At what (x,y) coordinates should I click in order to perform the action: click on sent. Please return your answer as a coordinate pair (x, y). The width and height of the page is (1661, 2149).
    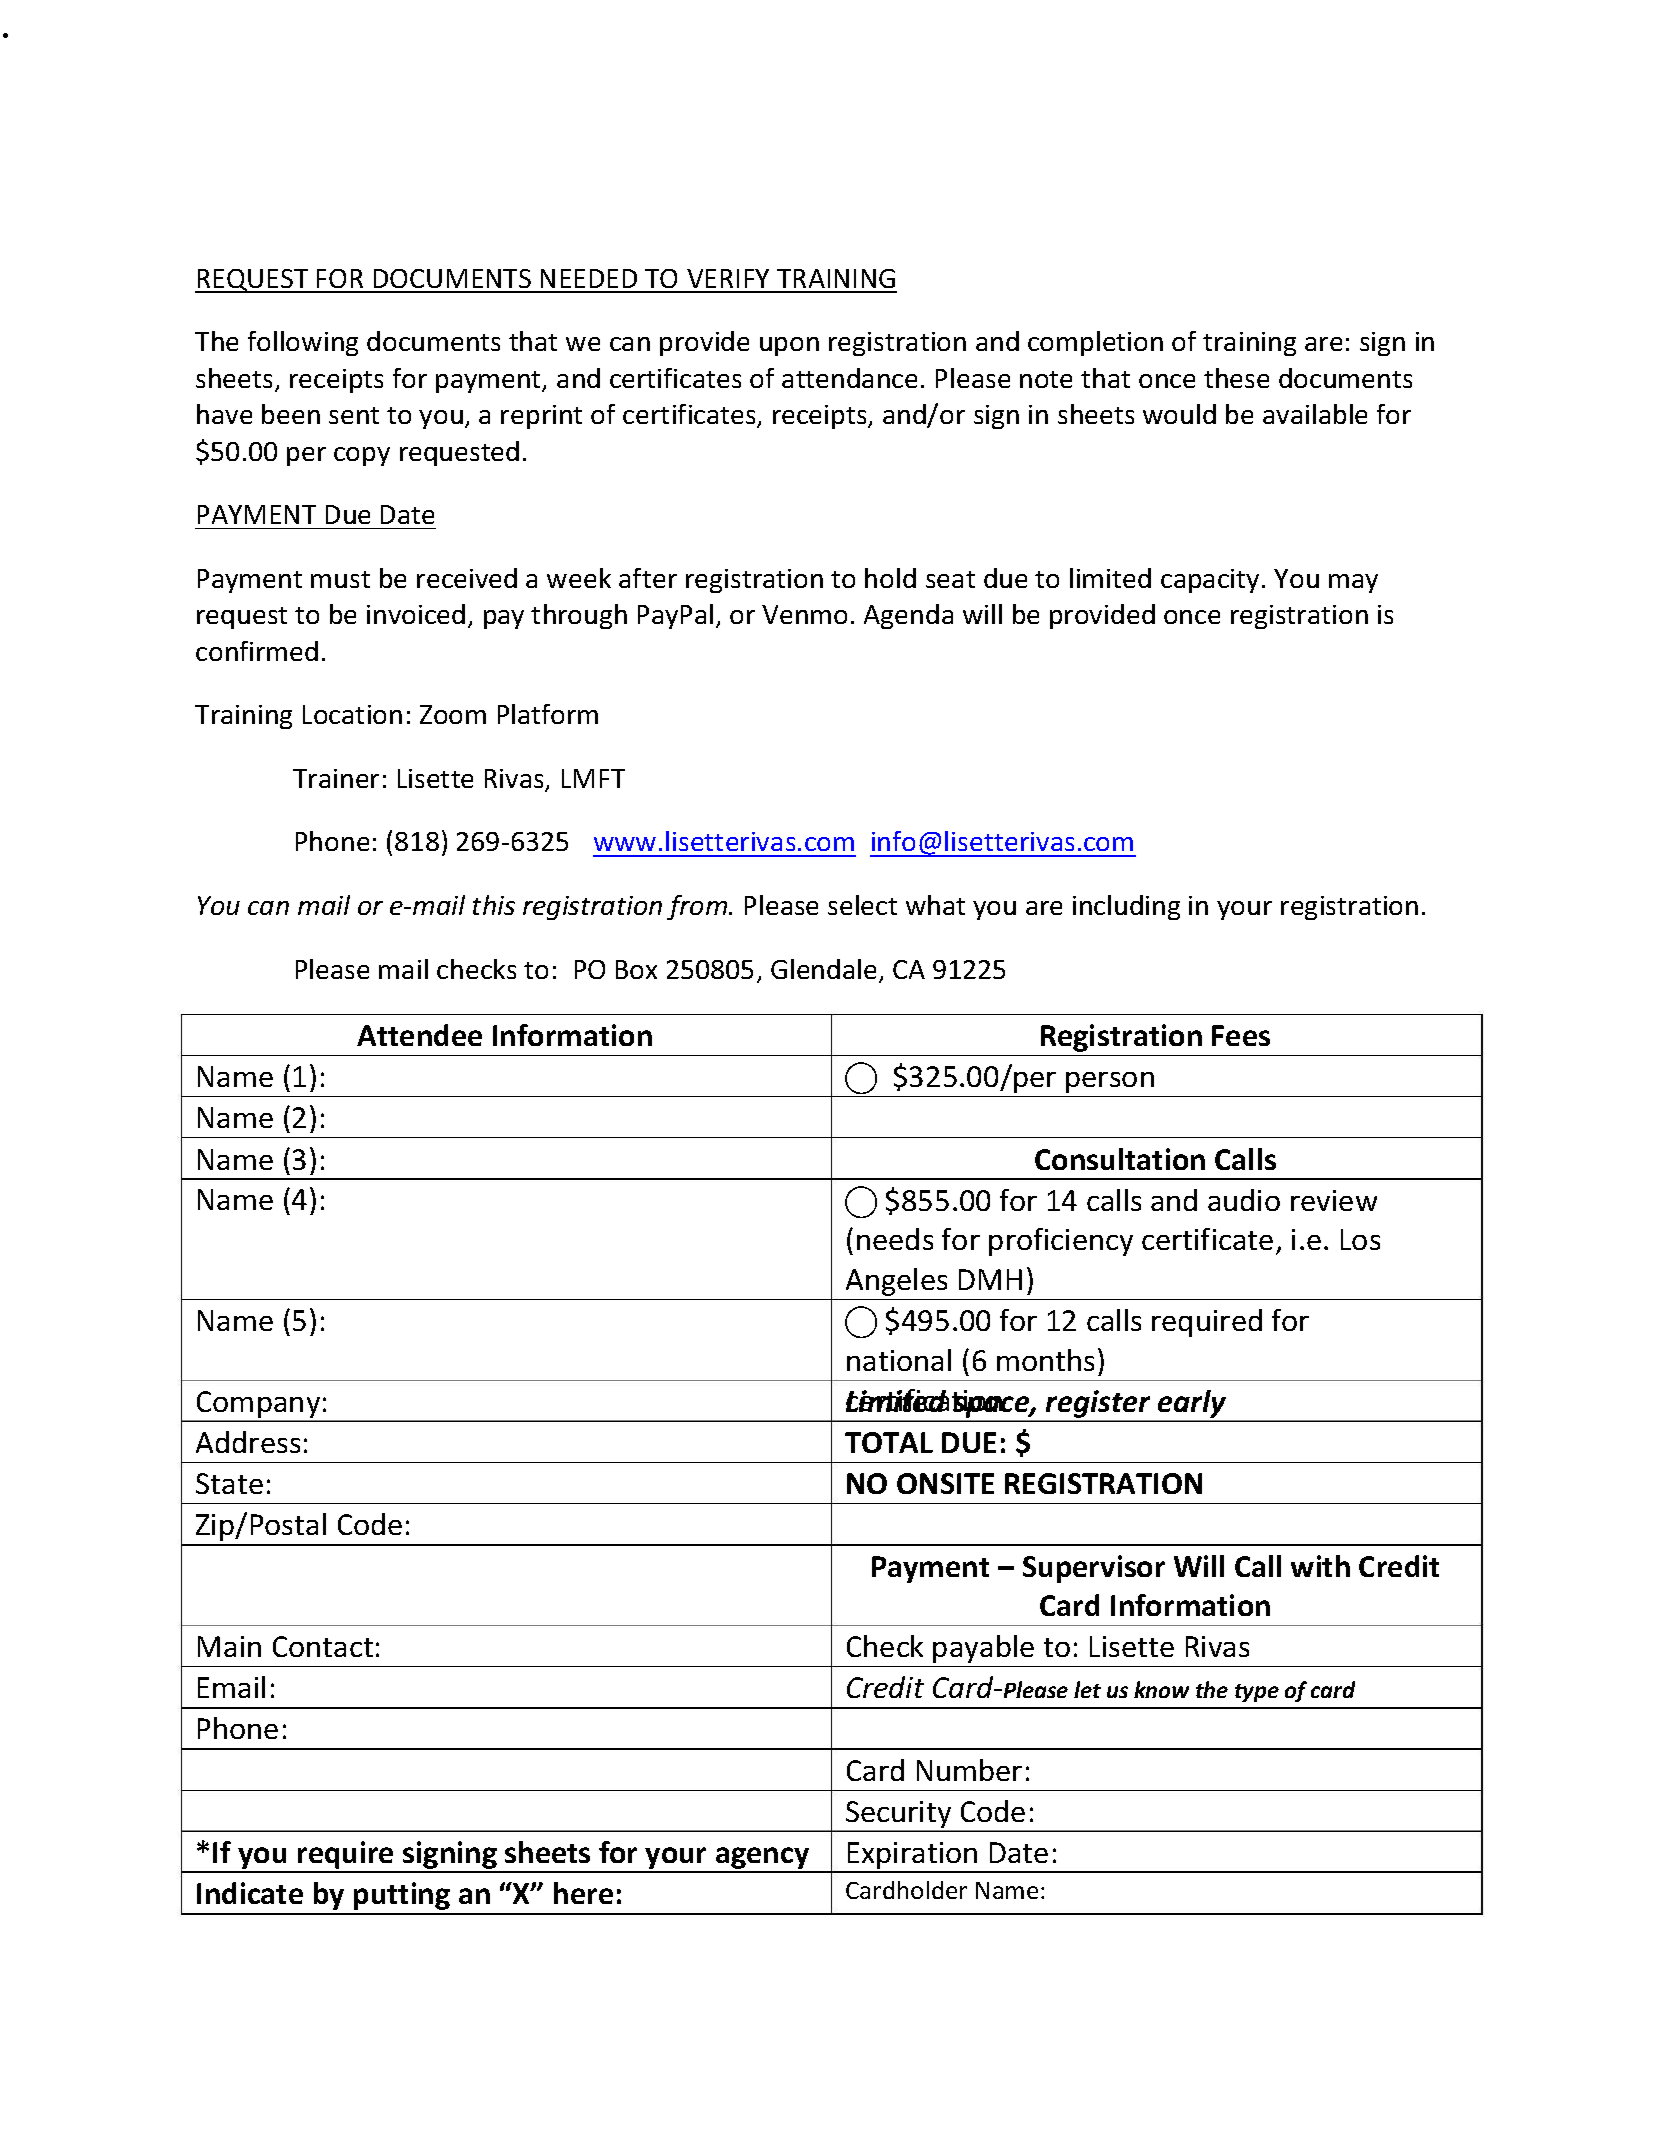
    Looking at the image, I should click on (354, 415).
